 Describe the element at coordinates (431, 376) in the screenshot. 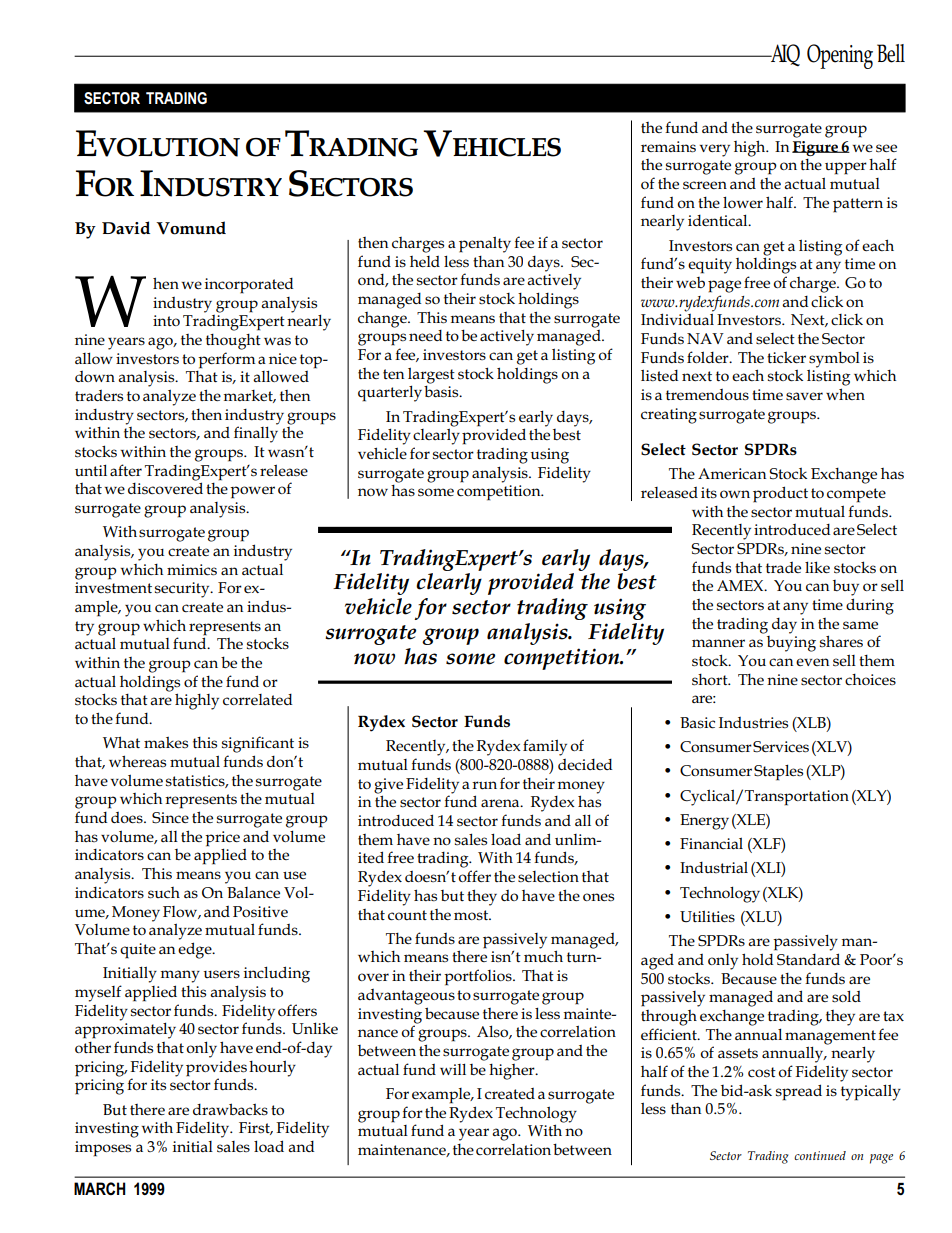

I see `largest` at that location.
